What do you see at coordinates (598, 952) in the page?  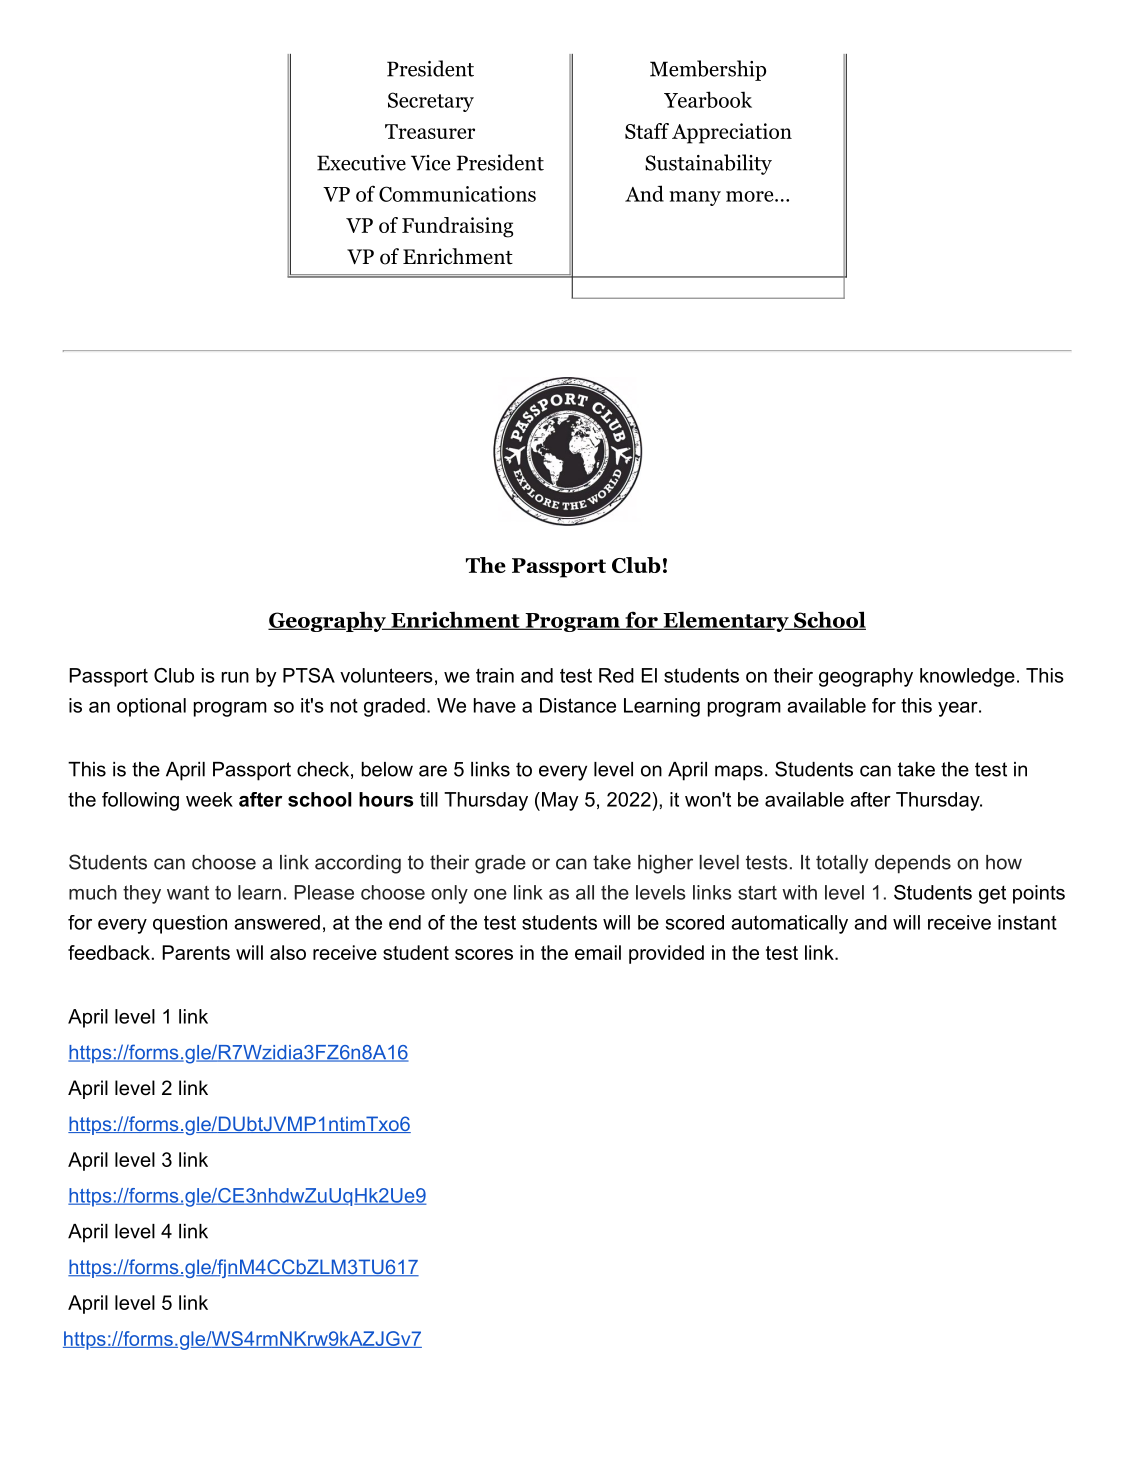 I see `email` at bounding box center [598, 952].
